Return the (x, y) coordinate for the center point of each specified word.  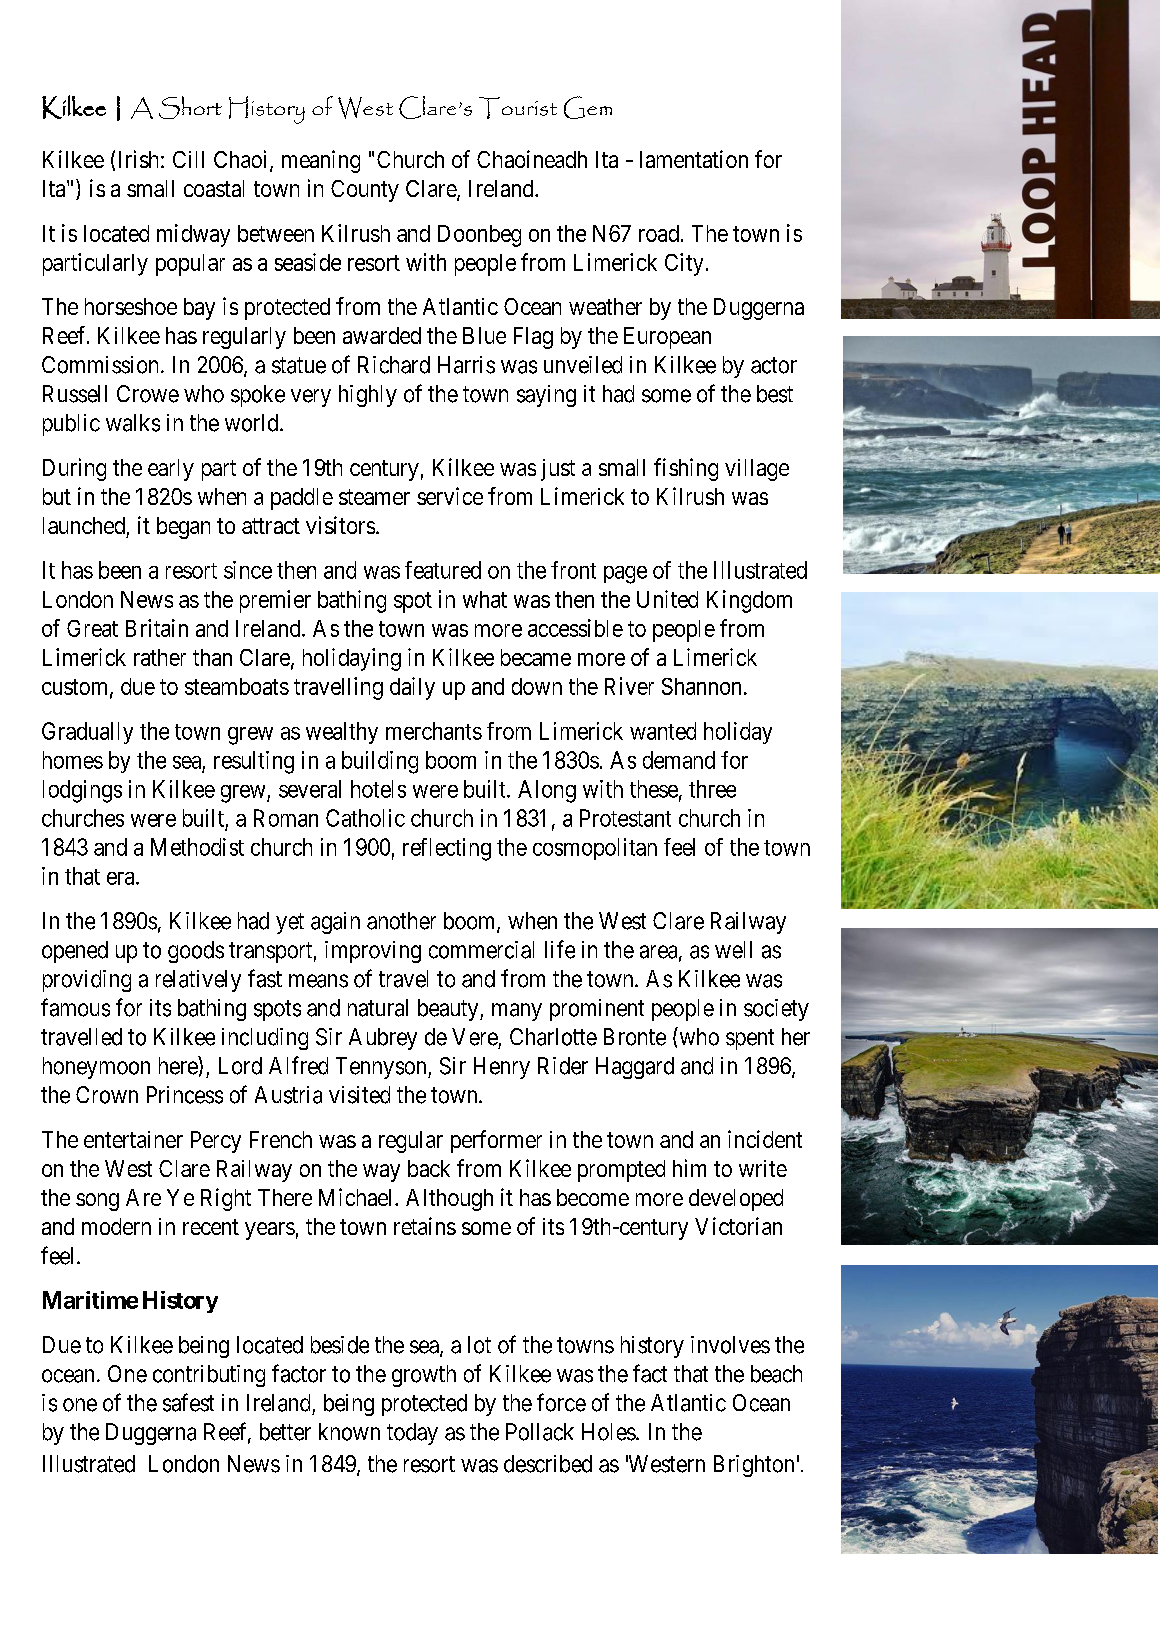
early (171, 470)
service (450, 496)
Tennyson (382, 1068)
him (689, 1168)
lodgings (82, 791)
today (412, 1434)
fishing (686, 469)
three (712, 789)
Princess (185, 1095)
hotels (378, 789)
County (365, 191)
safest (188, 1402)
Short (190, 107)
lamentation (694, 159)
